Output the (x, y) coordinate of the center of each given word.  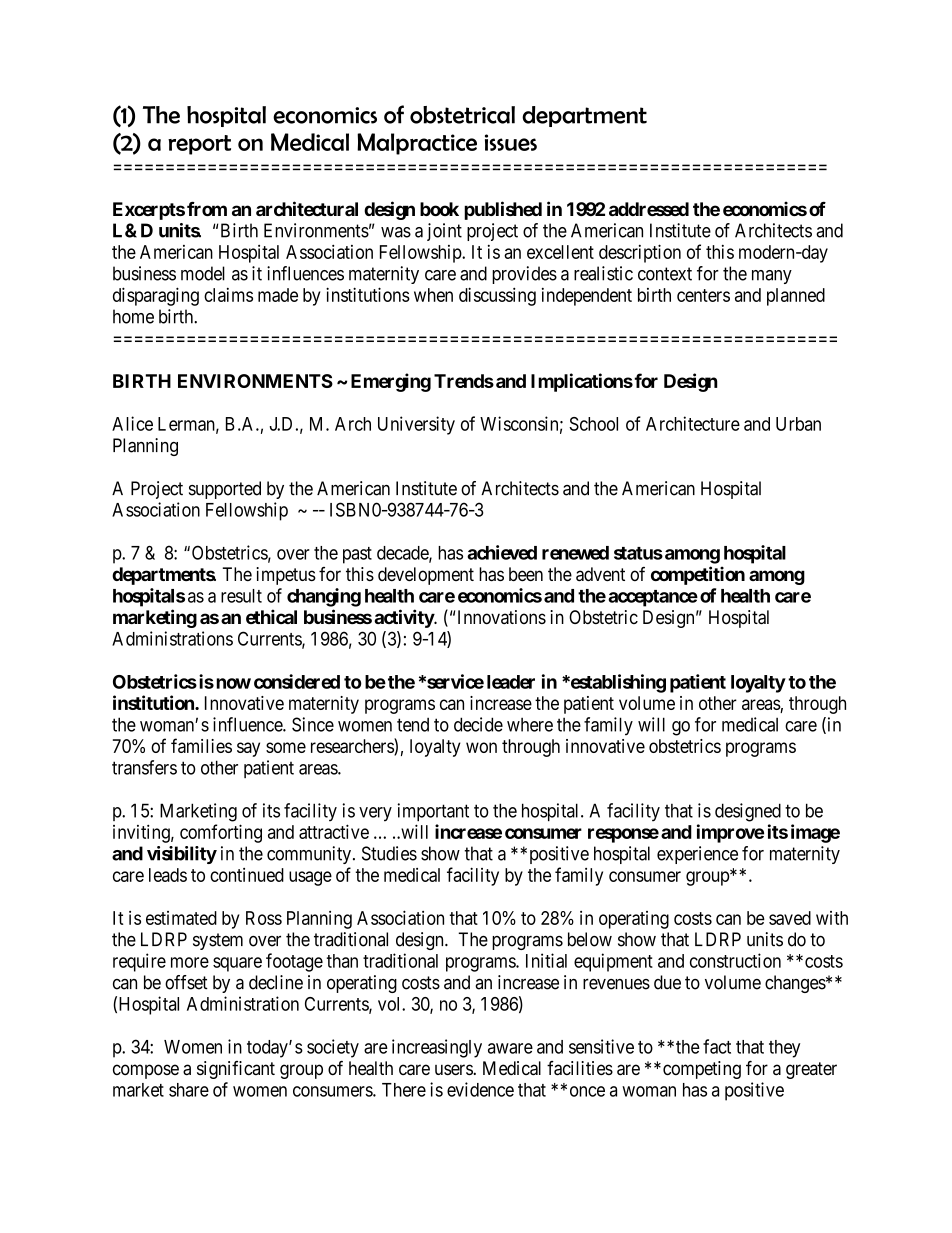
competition (698, 575)
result (241, 596)
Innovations (502, 617)
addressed (649, 209)
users (454, 1069)
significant (236, 1070)
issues (511, 142)
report (199, 145)
